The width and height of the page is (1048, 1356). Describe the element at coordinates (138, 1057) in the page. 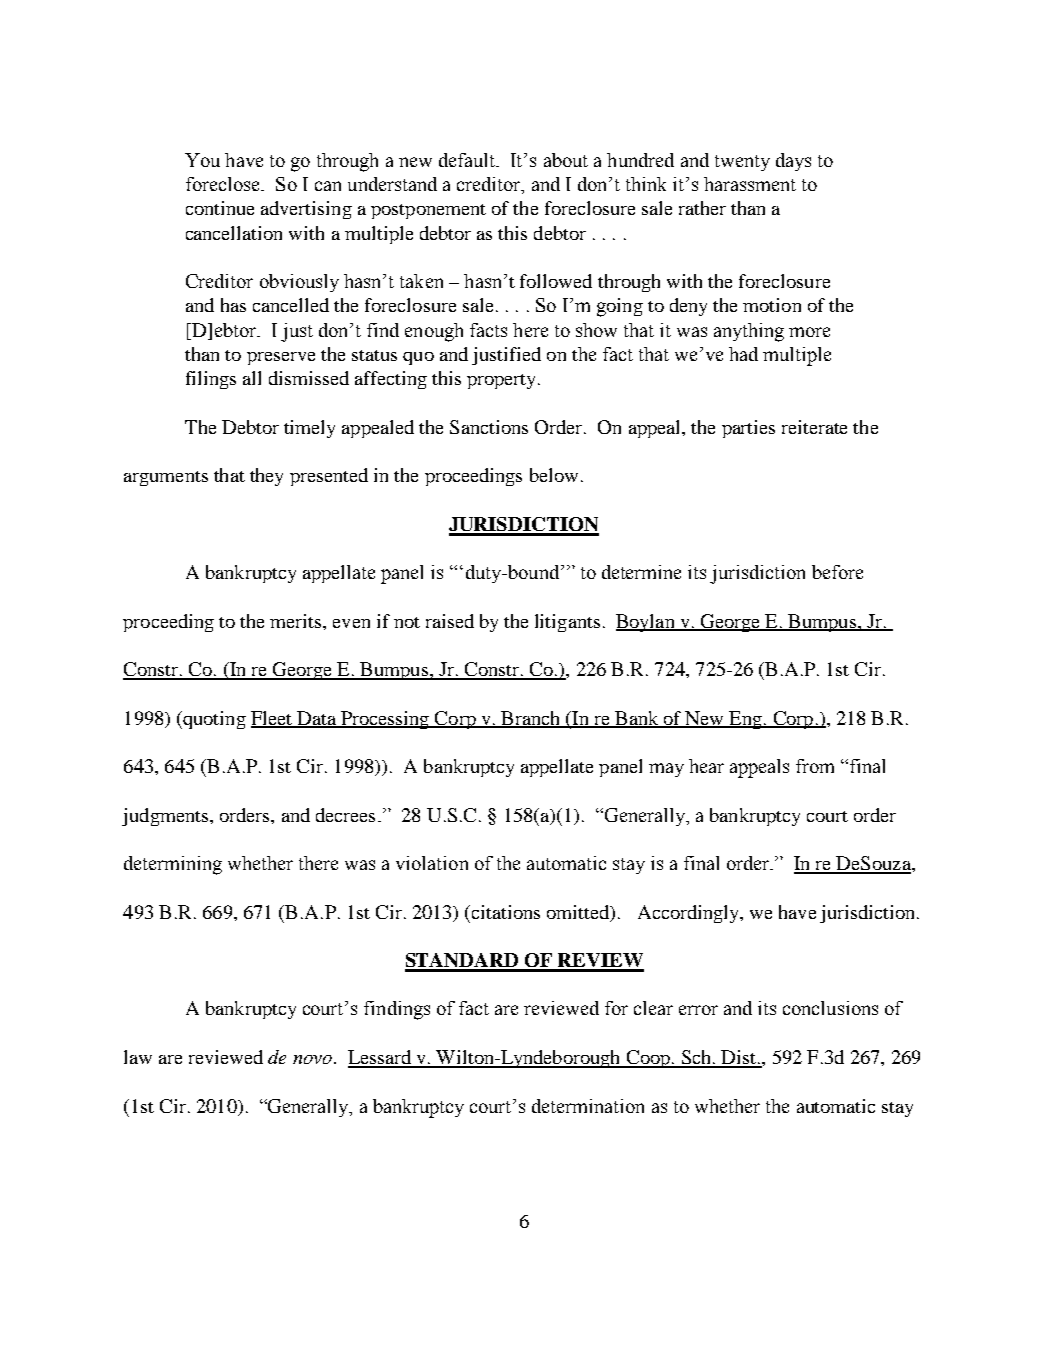

I see `law` at that location.
